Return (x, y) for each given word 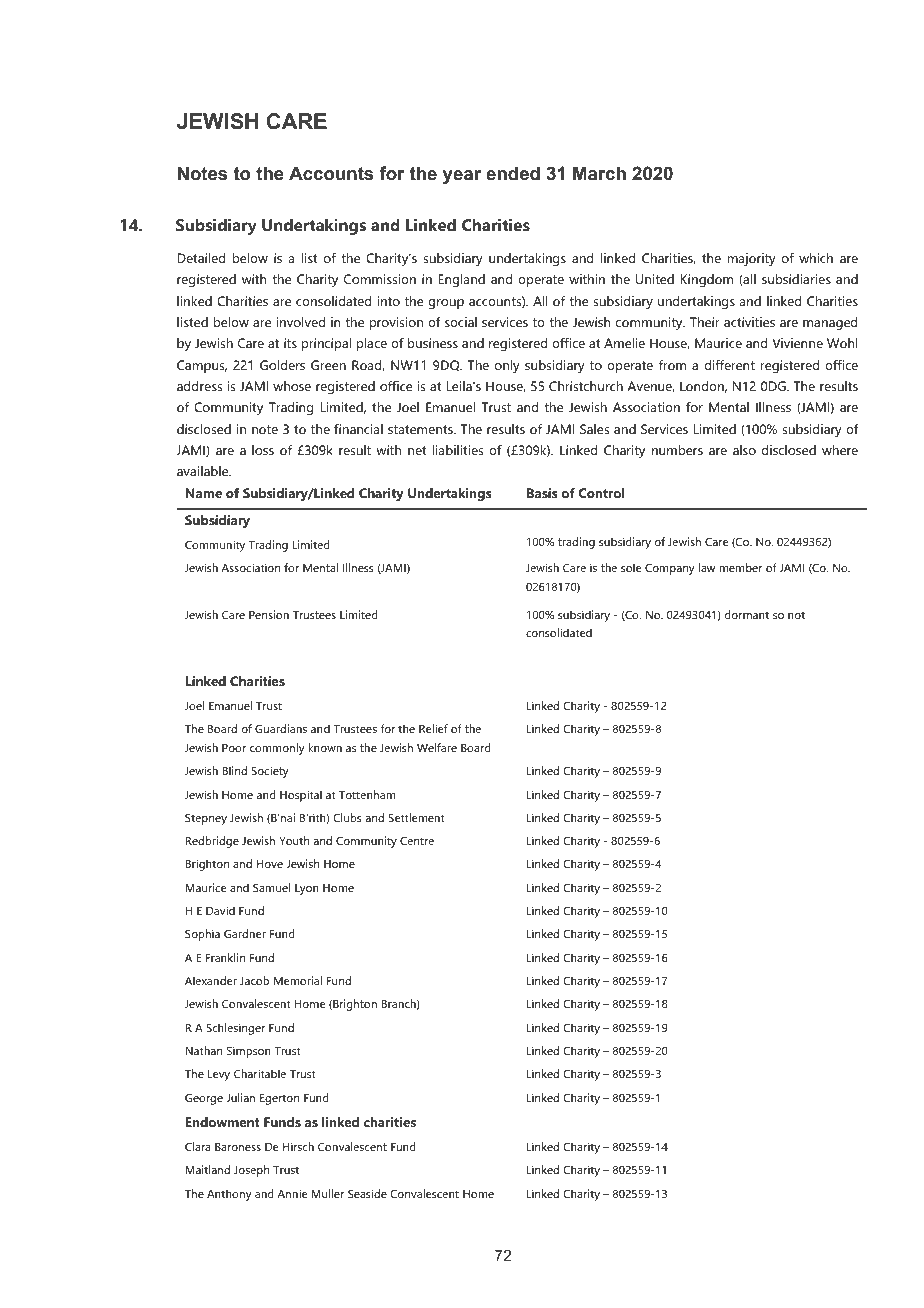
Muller (328, 1193)
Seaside (367, 1193)
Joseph (251, 1171)
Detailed (201, 258)
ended (513, 173)
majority (752, 259)
